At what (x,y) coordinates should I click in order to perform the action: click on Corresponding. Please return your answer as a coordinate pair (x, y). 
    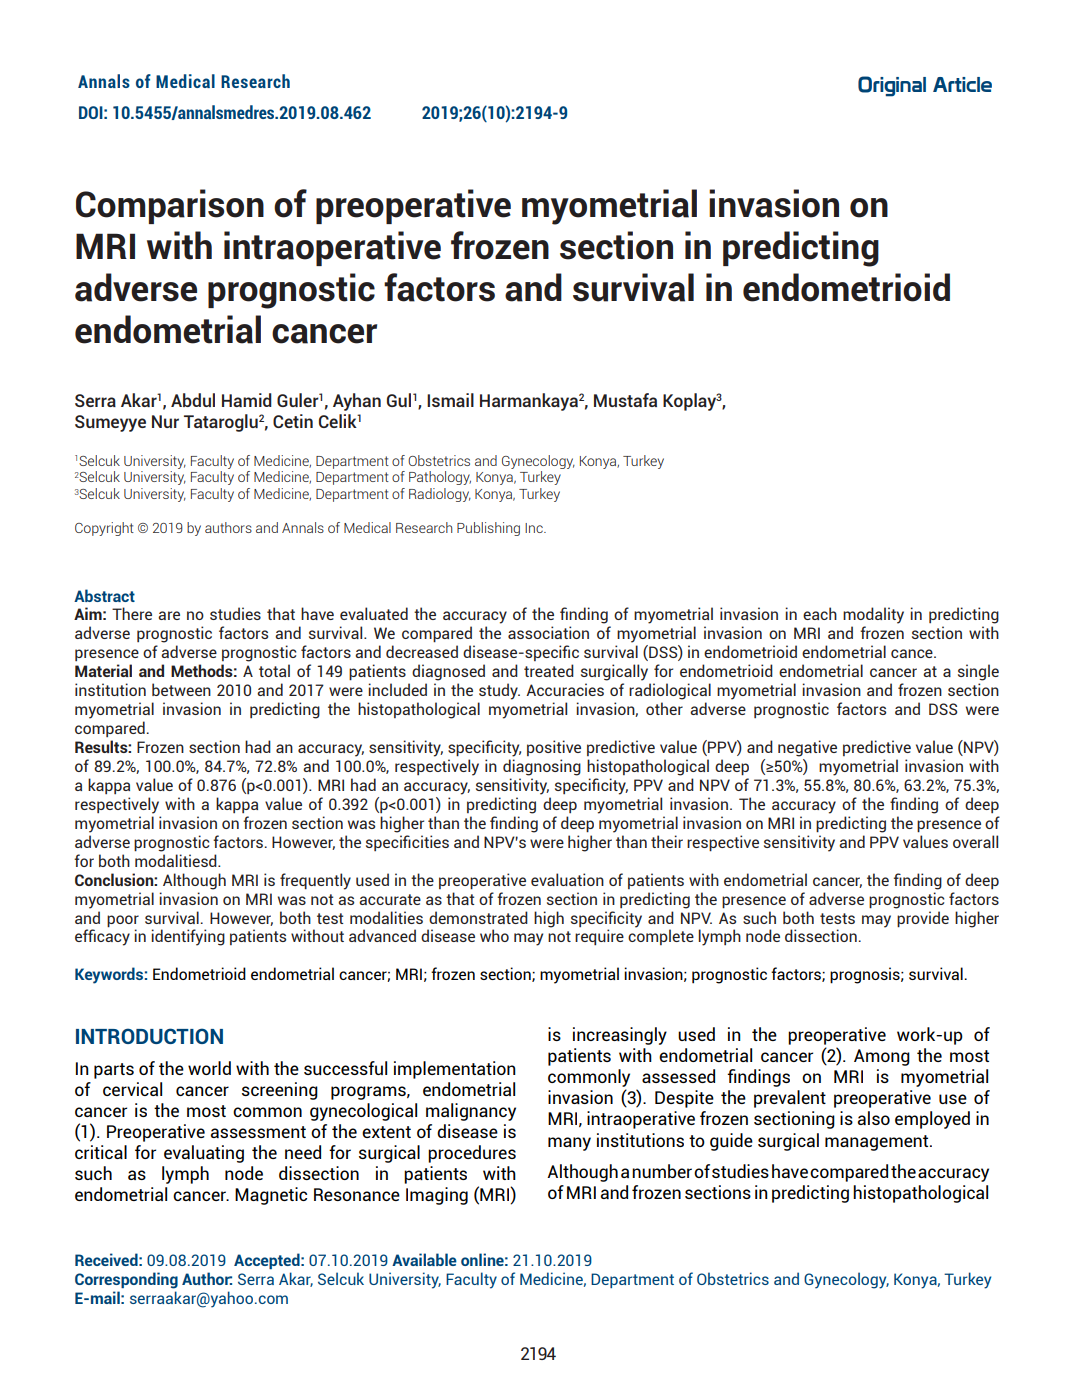
    Looking at the image, I should click on (126, 1280).
